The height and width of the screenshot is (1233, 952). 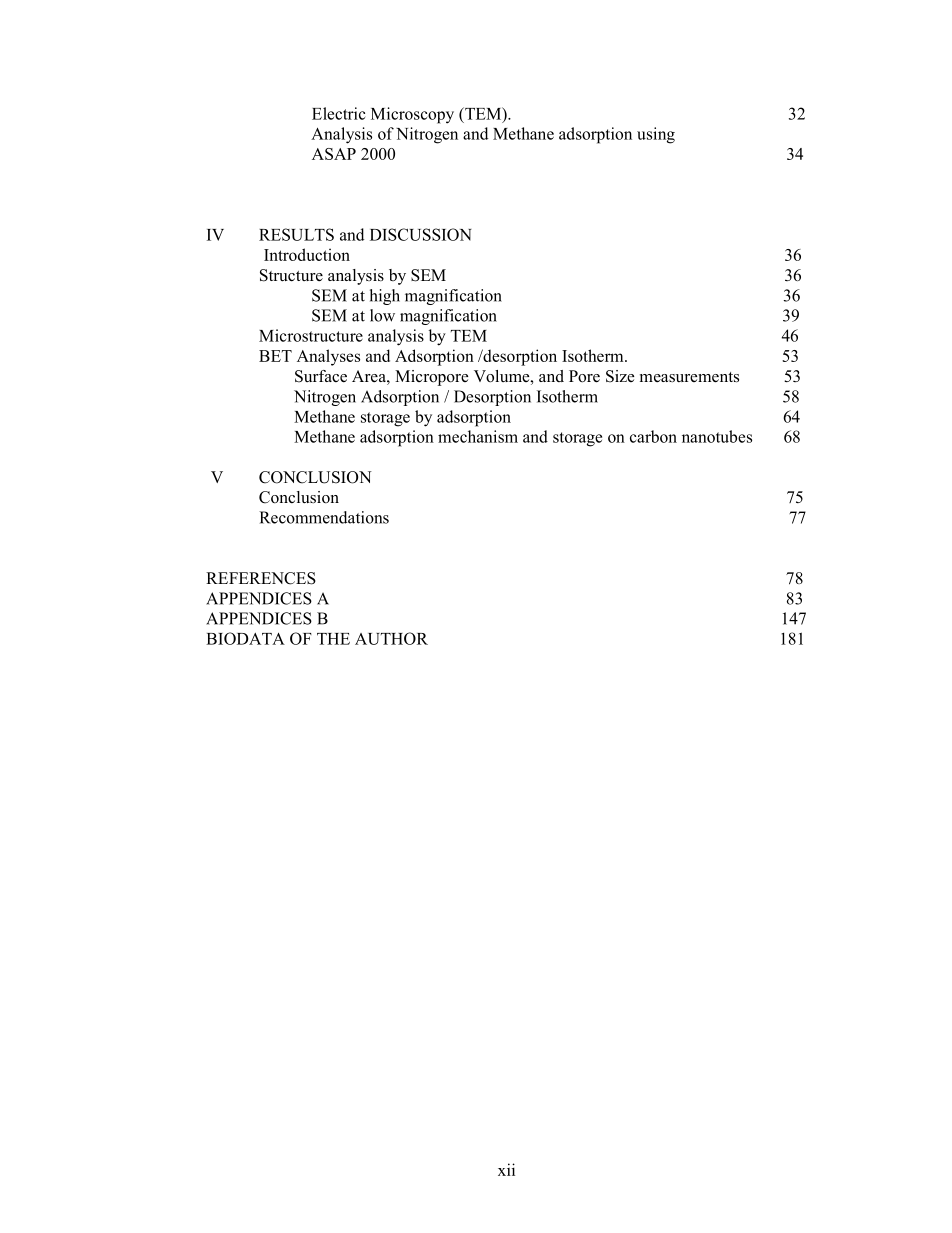 I want to click on Recommendations, so click(x=324, y=517).
